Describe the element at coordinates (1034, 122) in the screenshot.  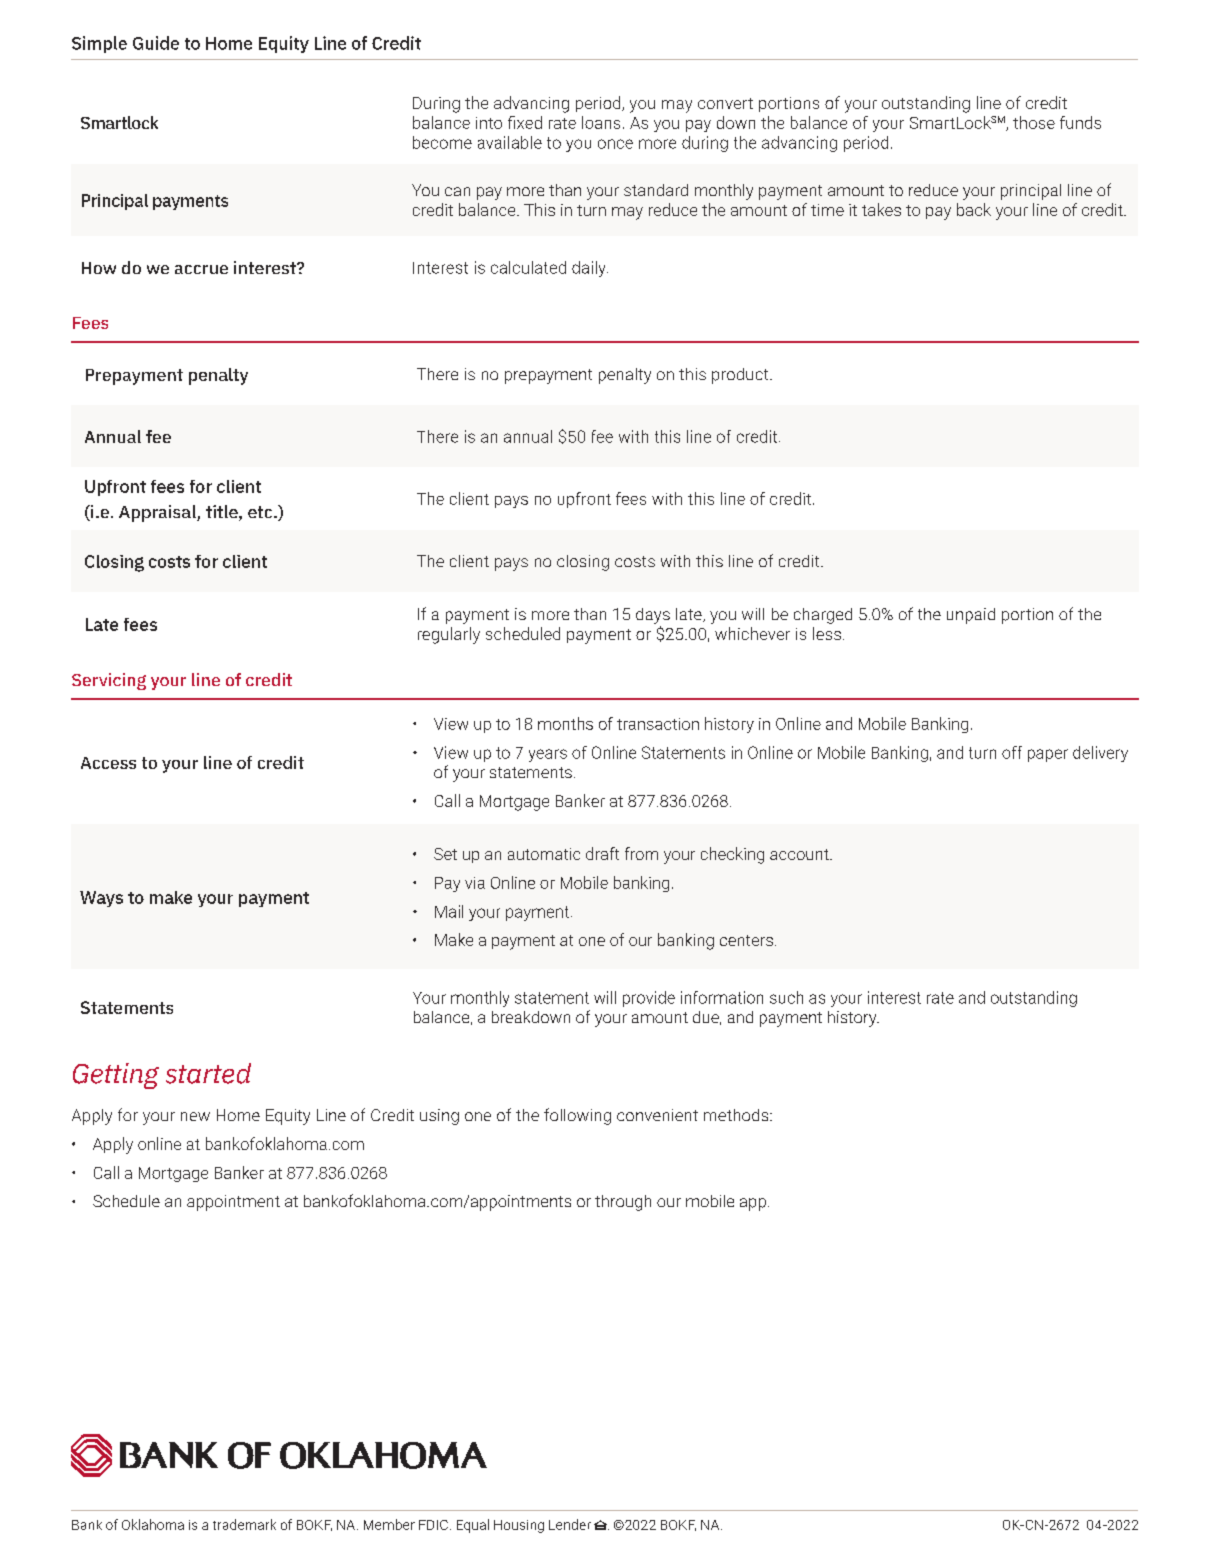
I see `those` at that location.
